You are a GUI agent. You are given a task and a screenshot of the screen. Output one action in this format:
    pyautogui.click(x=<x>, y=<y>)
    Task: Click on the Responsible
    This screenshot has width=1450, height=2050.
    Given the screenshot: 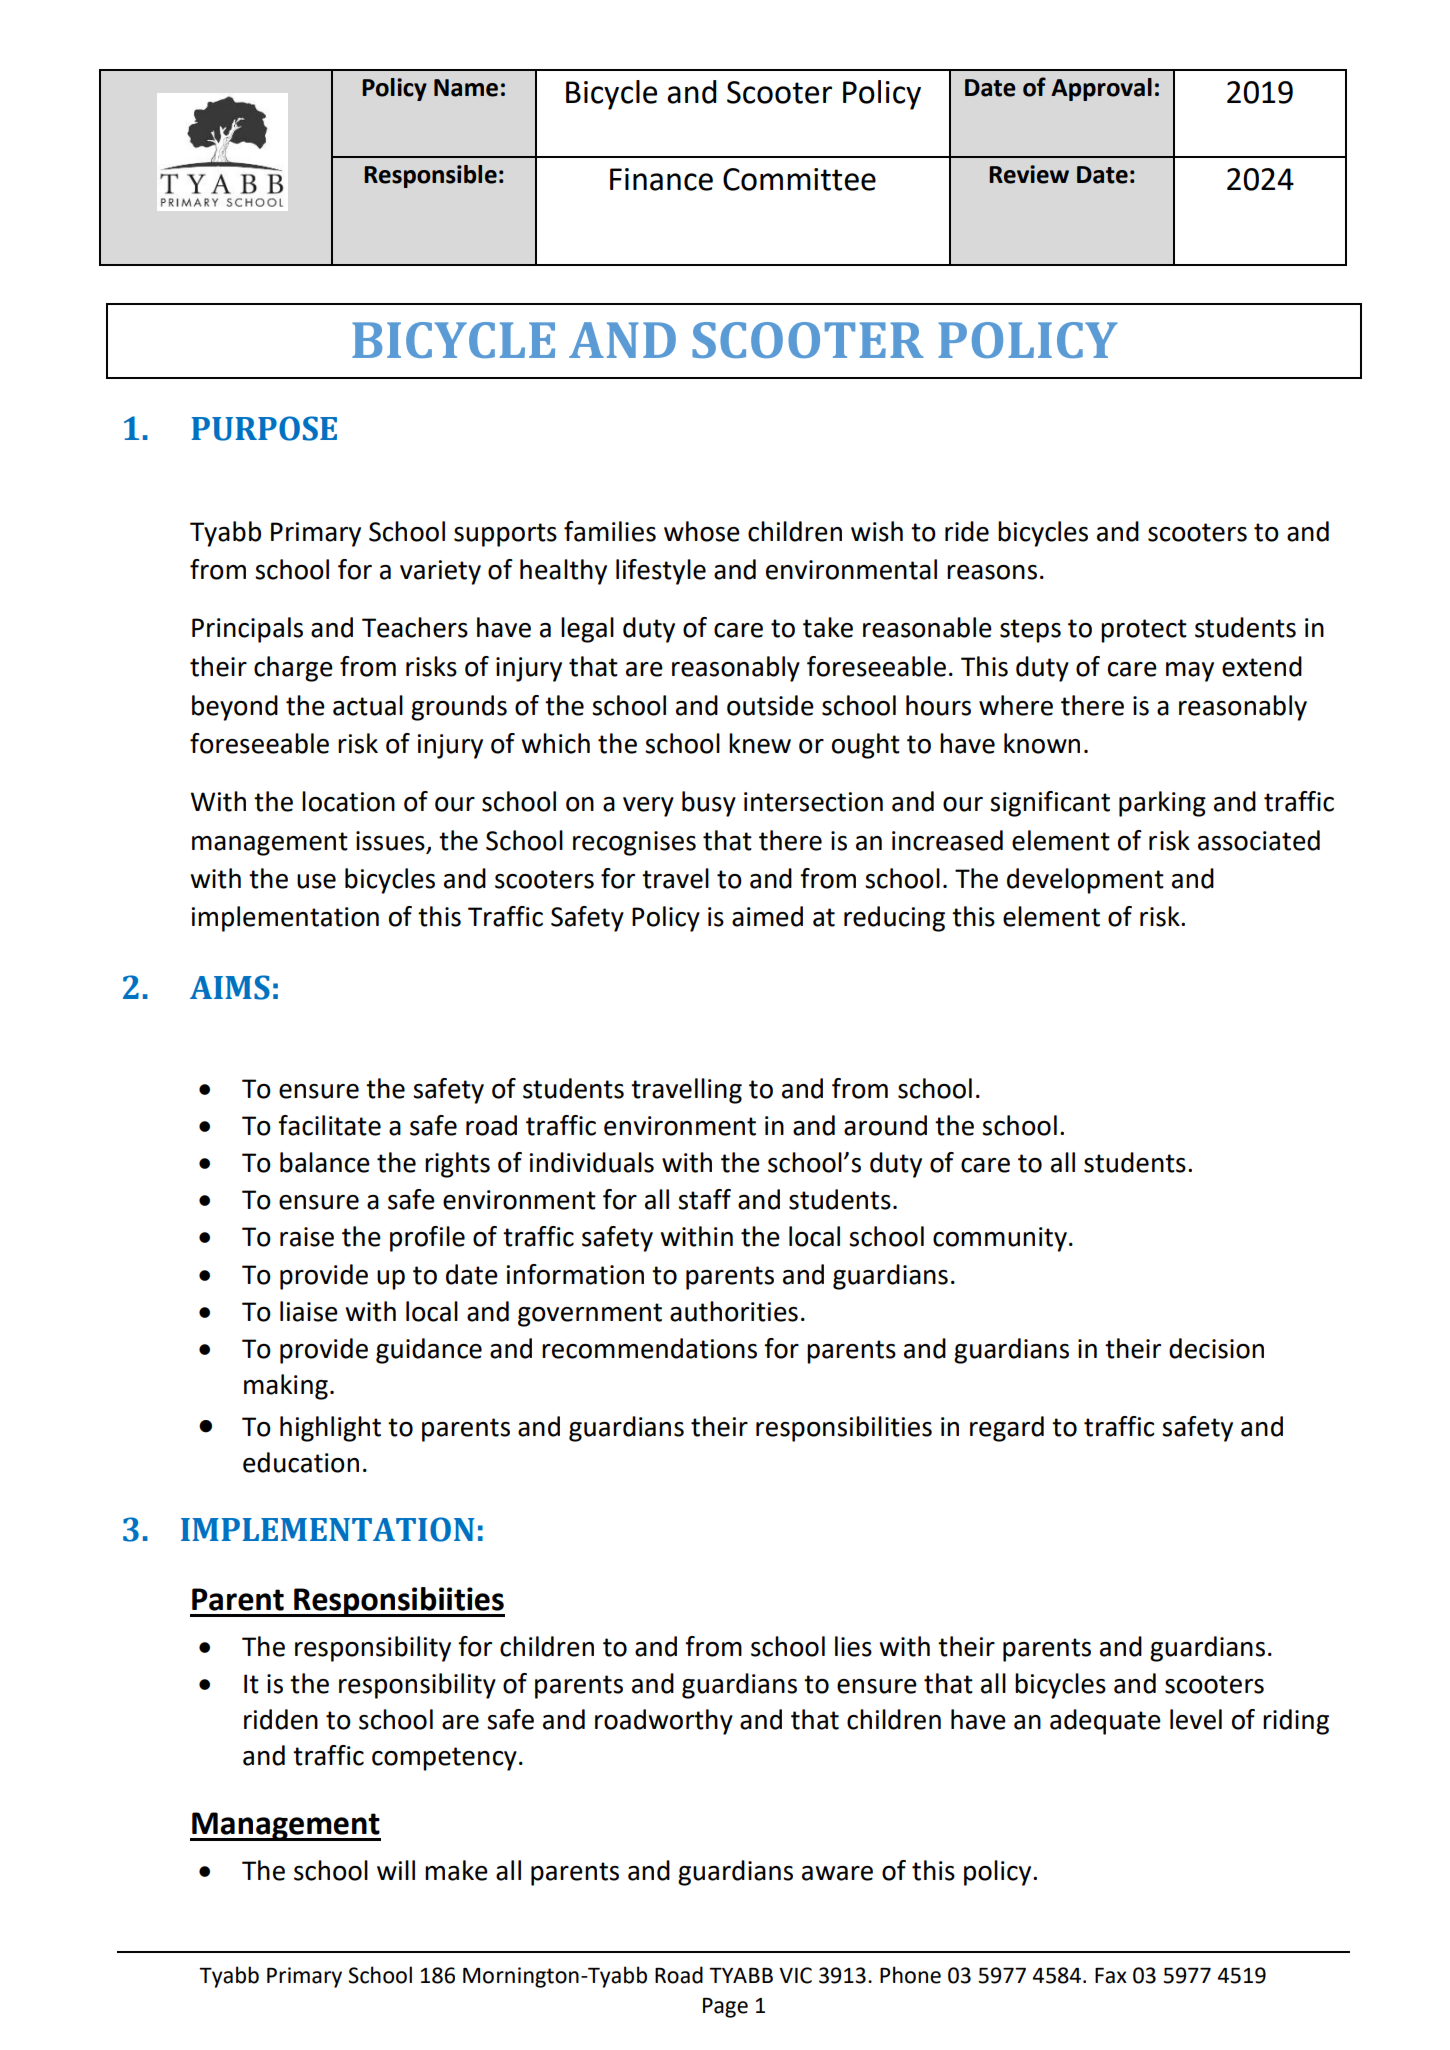 What is the action you would take?
    pyautogui.click(x=430, y=176)
